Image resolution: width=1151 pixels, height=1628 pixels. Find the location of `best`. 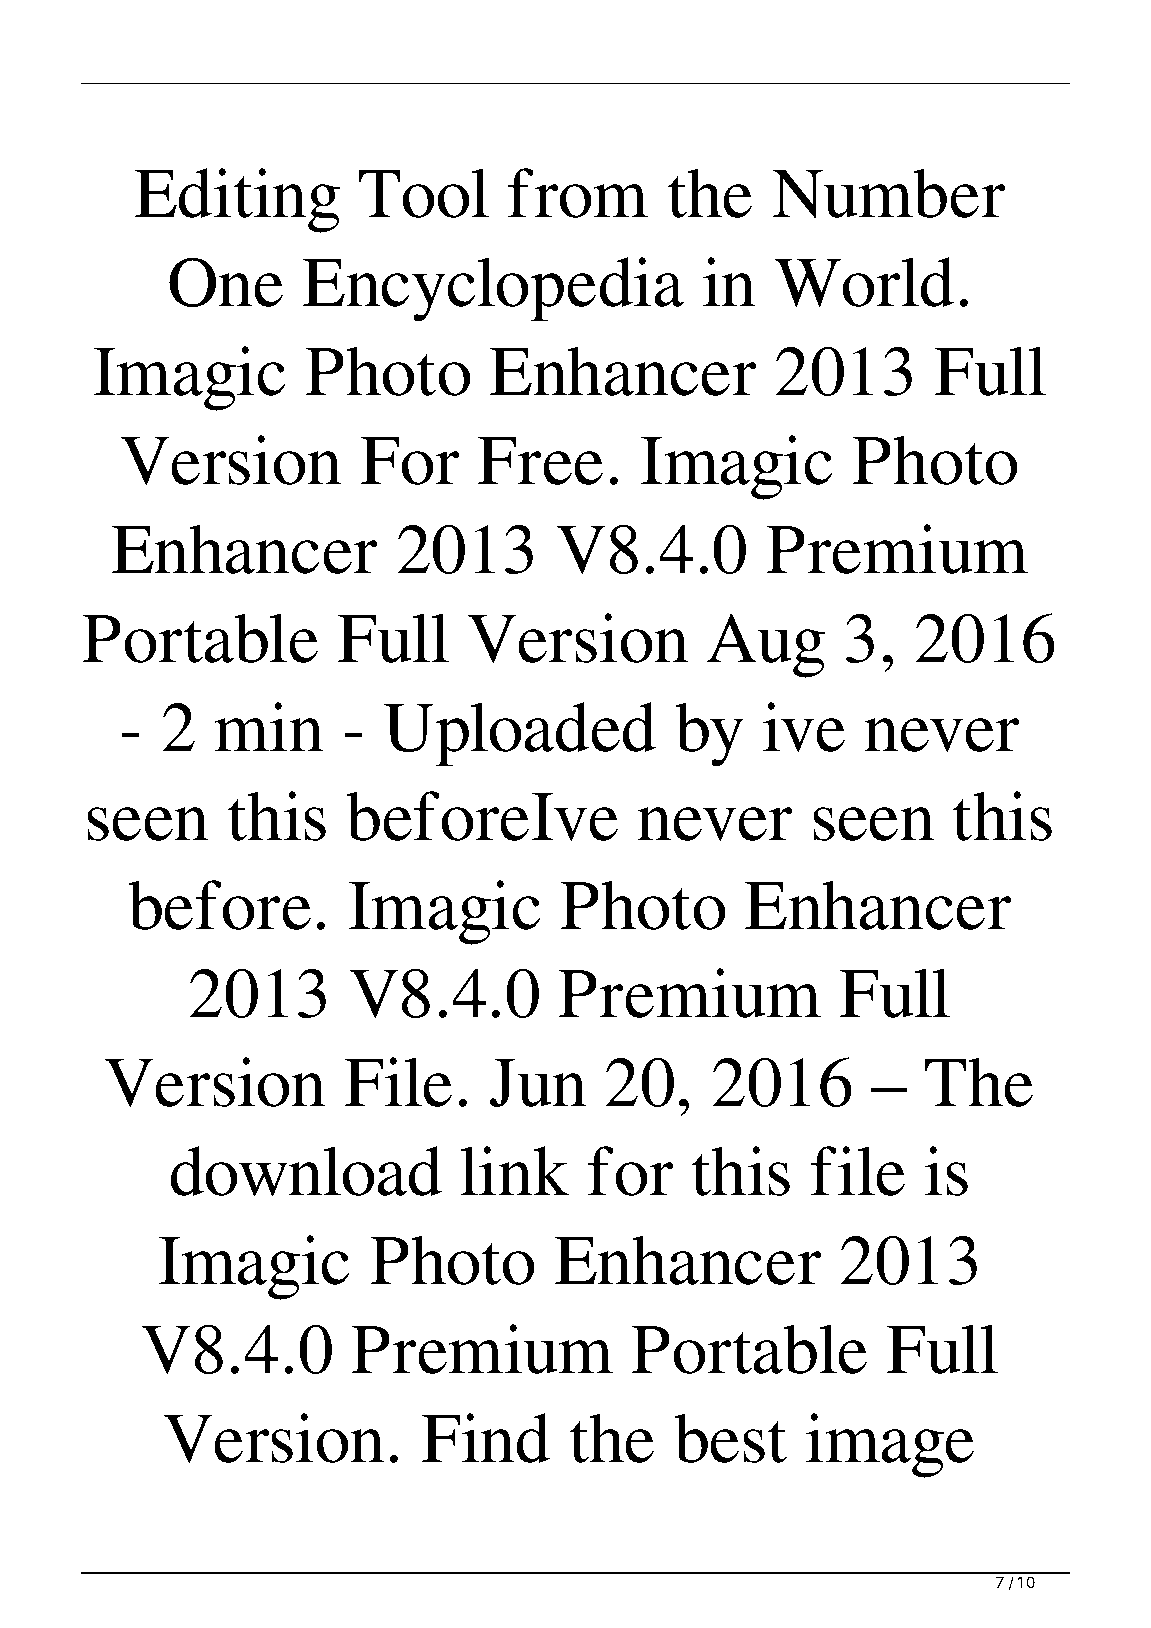

best is located at coordinates (730, 1438).
